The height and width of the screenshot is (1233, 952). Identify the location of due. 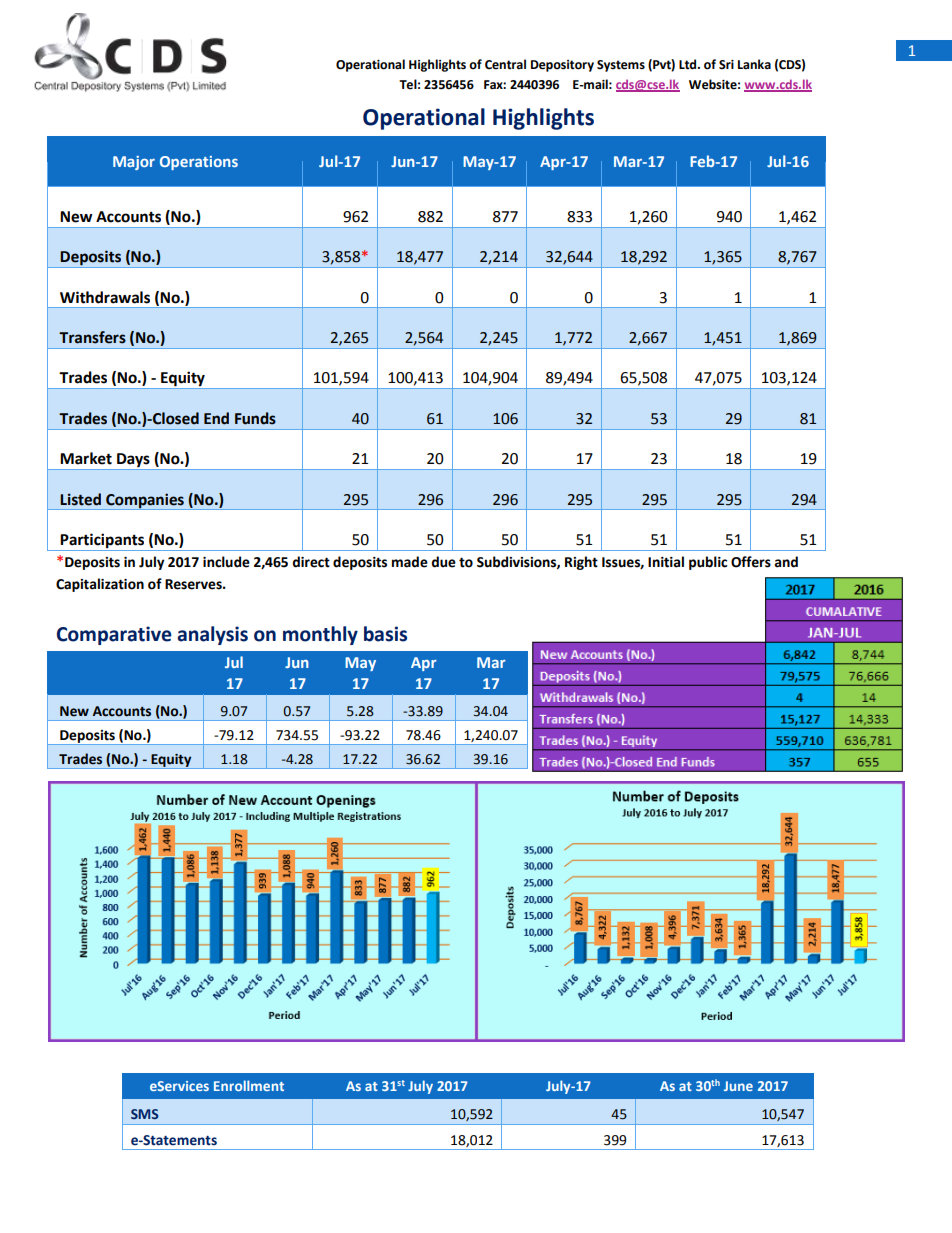
(443, 562).
